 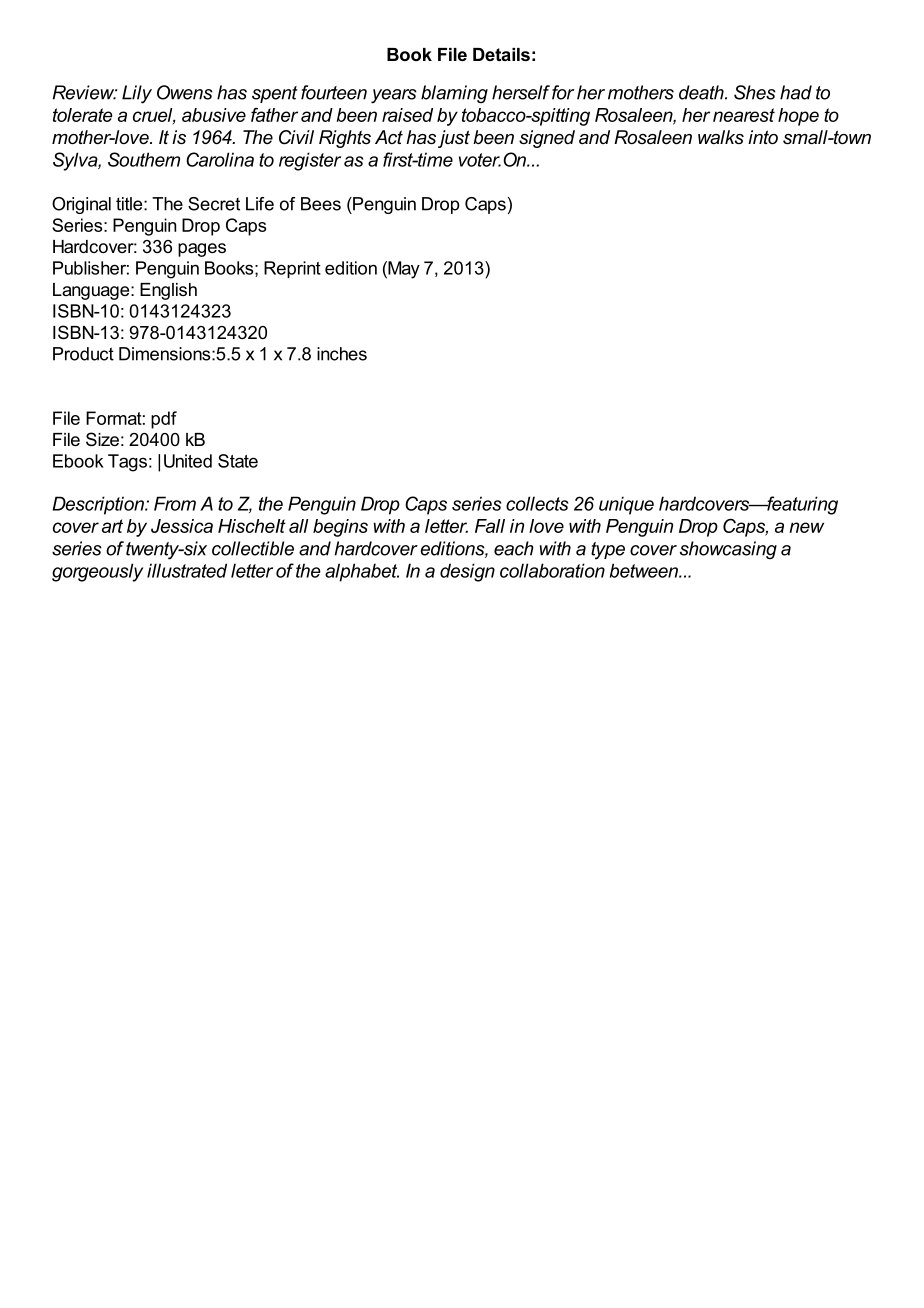 What do you see at coordinates (454, 94) in the page?
I see `blaming` at bounding box center [454, 94].
